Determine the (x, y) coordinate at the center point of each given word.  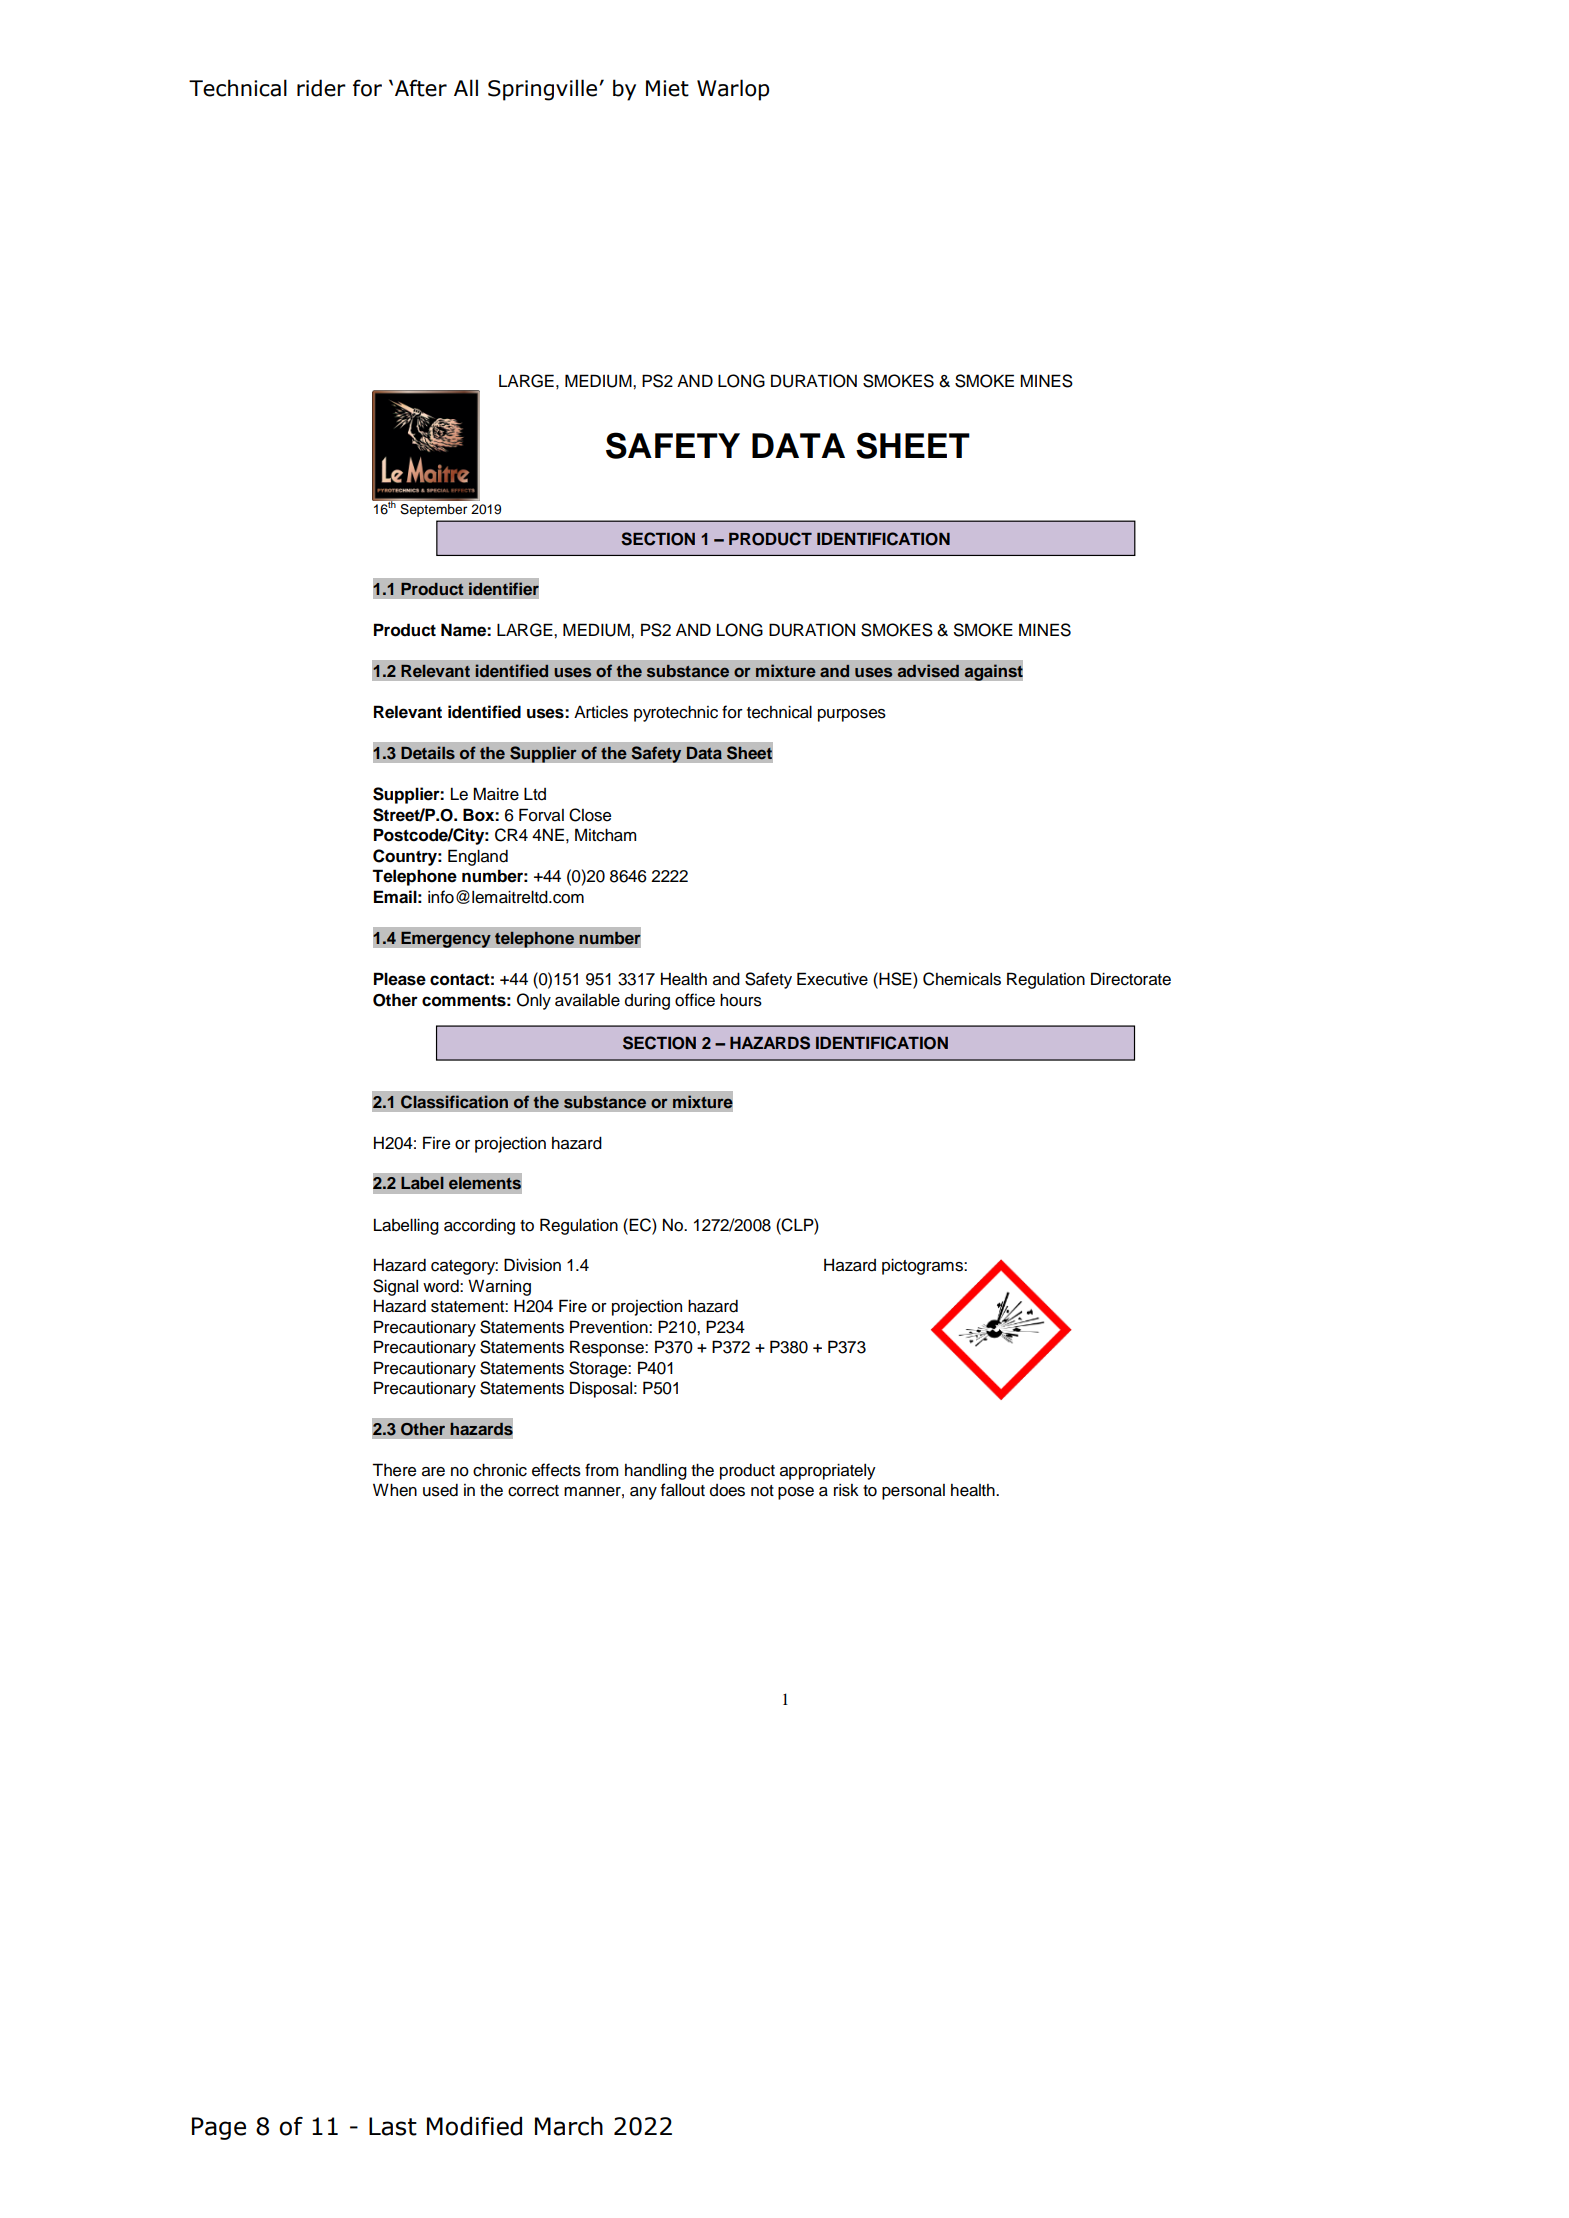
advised (928, 670)
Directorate (1131, 979)
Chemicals (962, 979)
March (569, 2126)
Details (428, 752)
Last (393, 2126)
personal (913, 1492)
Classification (454, 1102)
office (695, 1000)
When (395, 1490)
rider (321, 88)
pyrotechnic (676, 713)
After (421, 88)
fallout (683, 1490)
